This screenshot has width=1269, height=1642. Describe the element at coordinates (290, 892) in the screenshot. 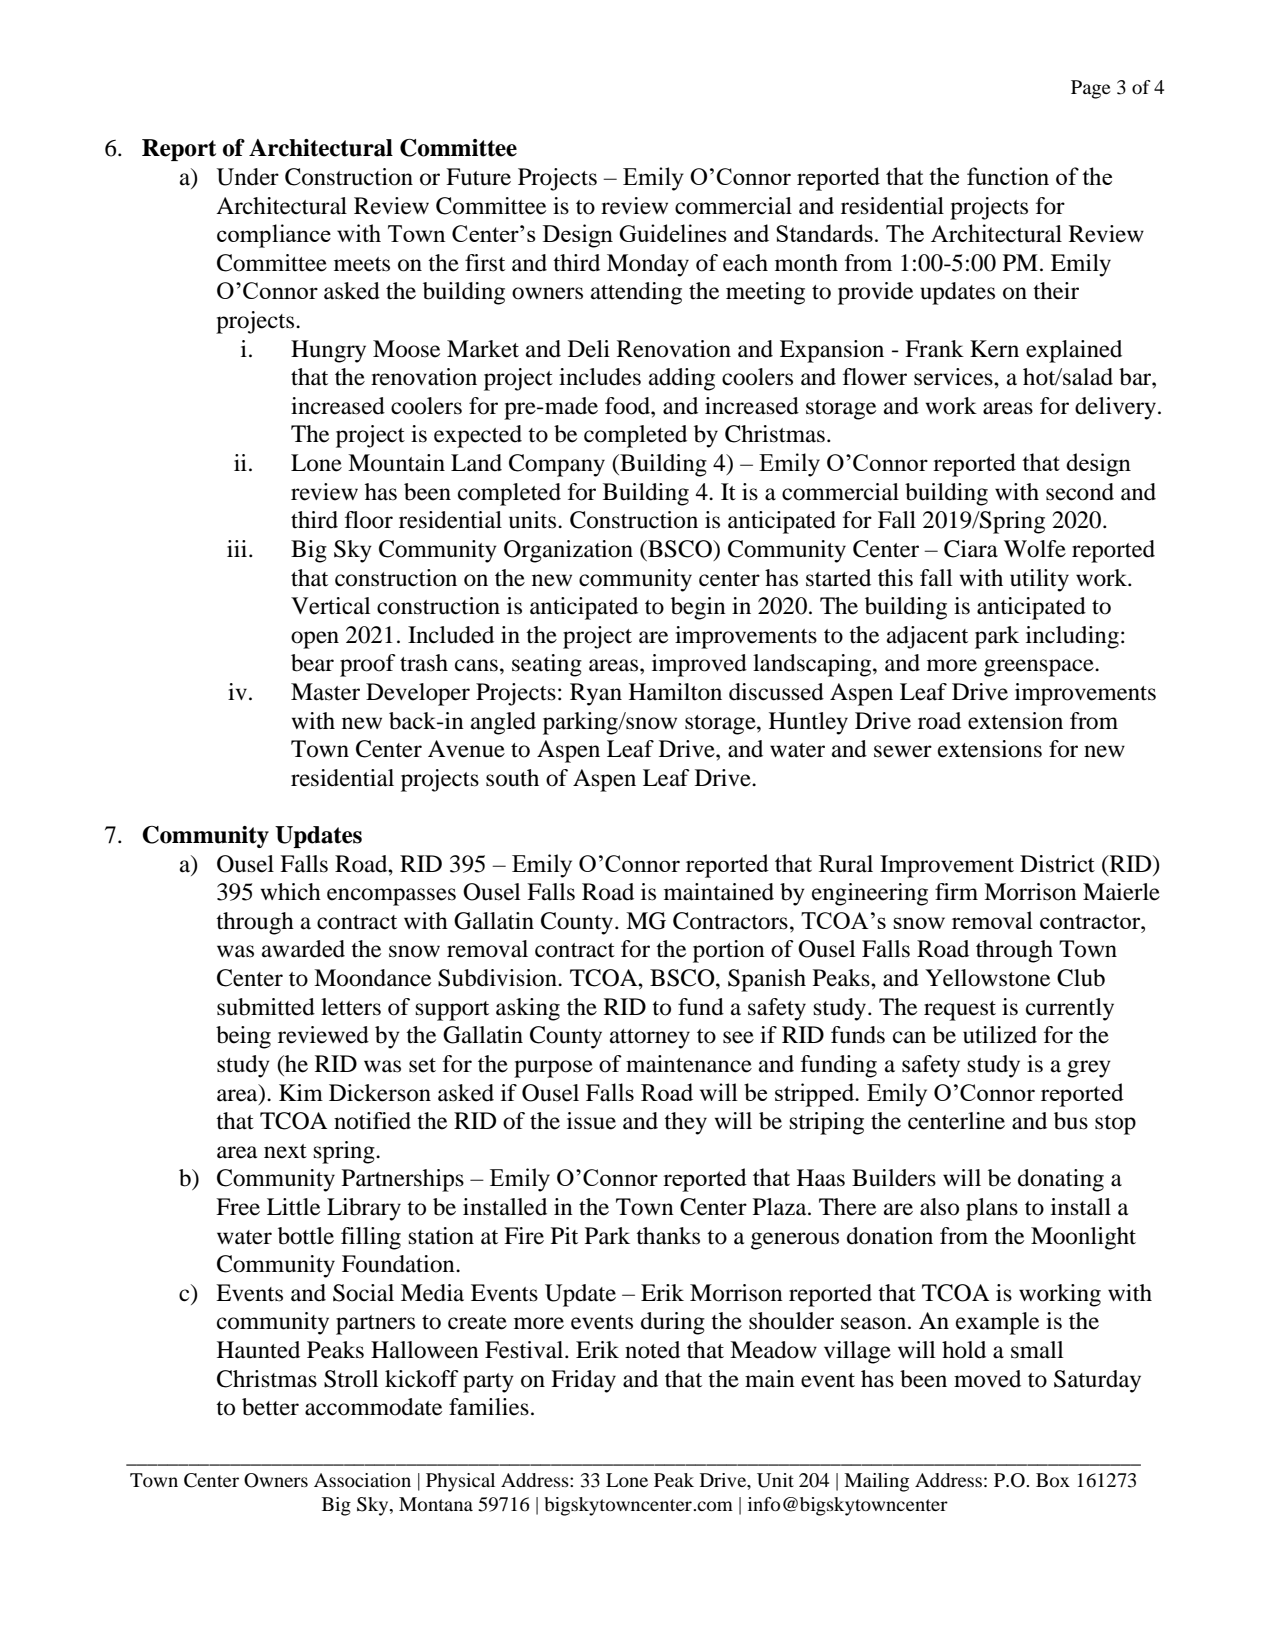

I see `which` at that location.
